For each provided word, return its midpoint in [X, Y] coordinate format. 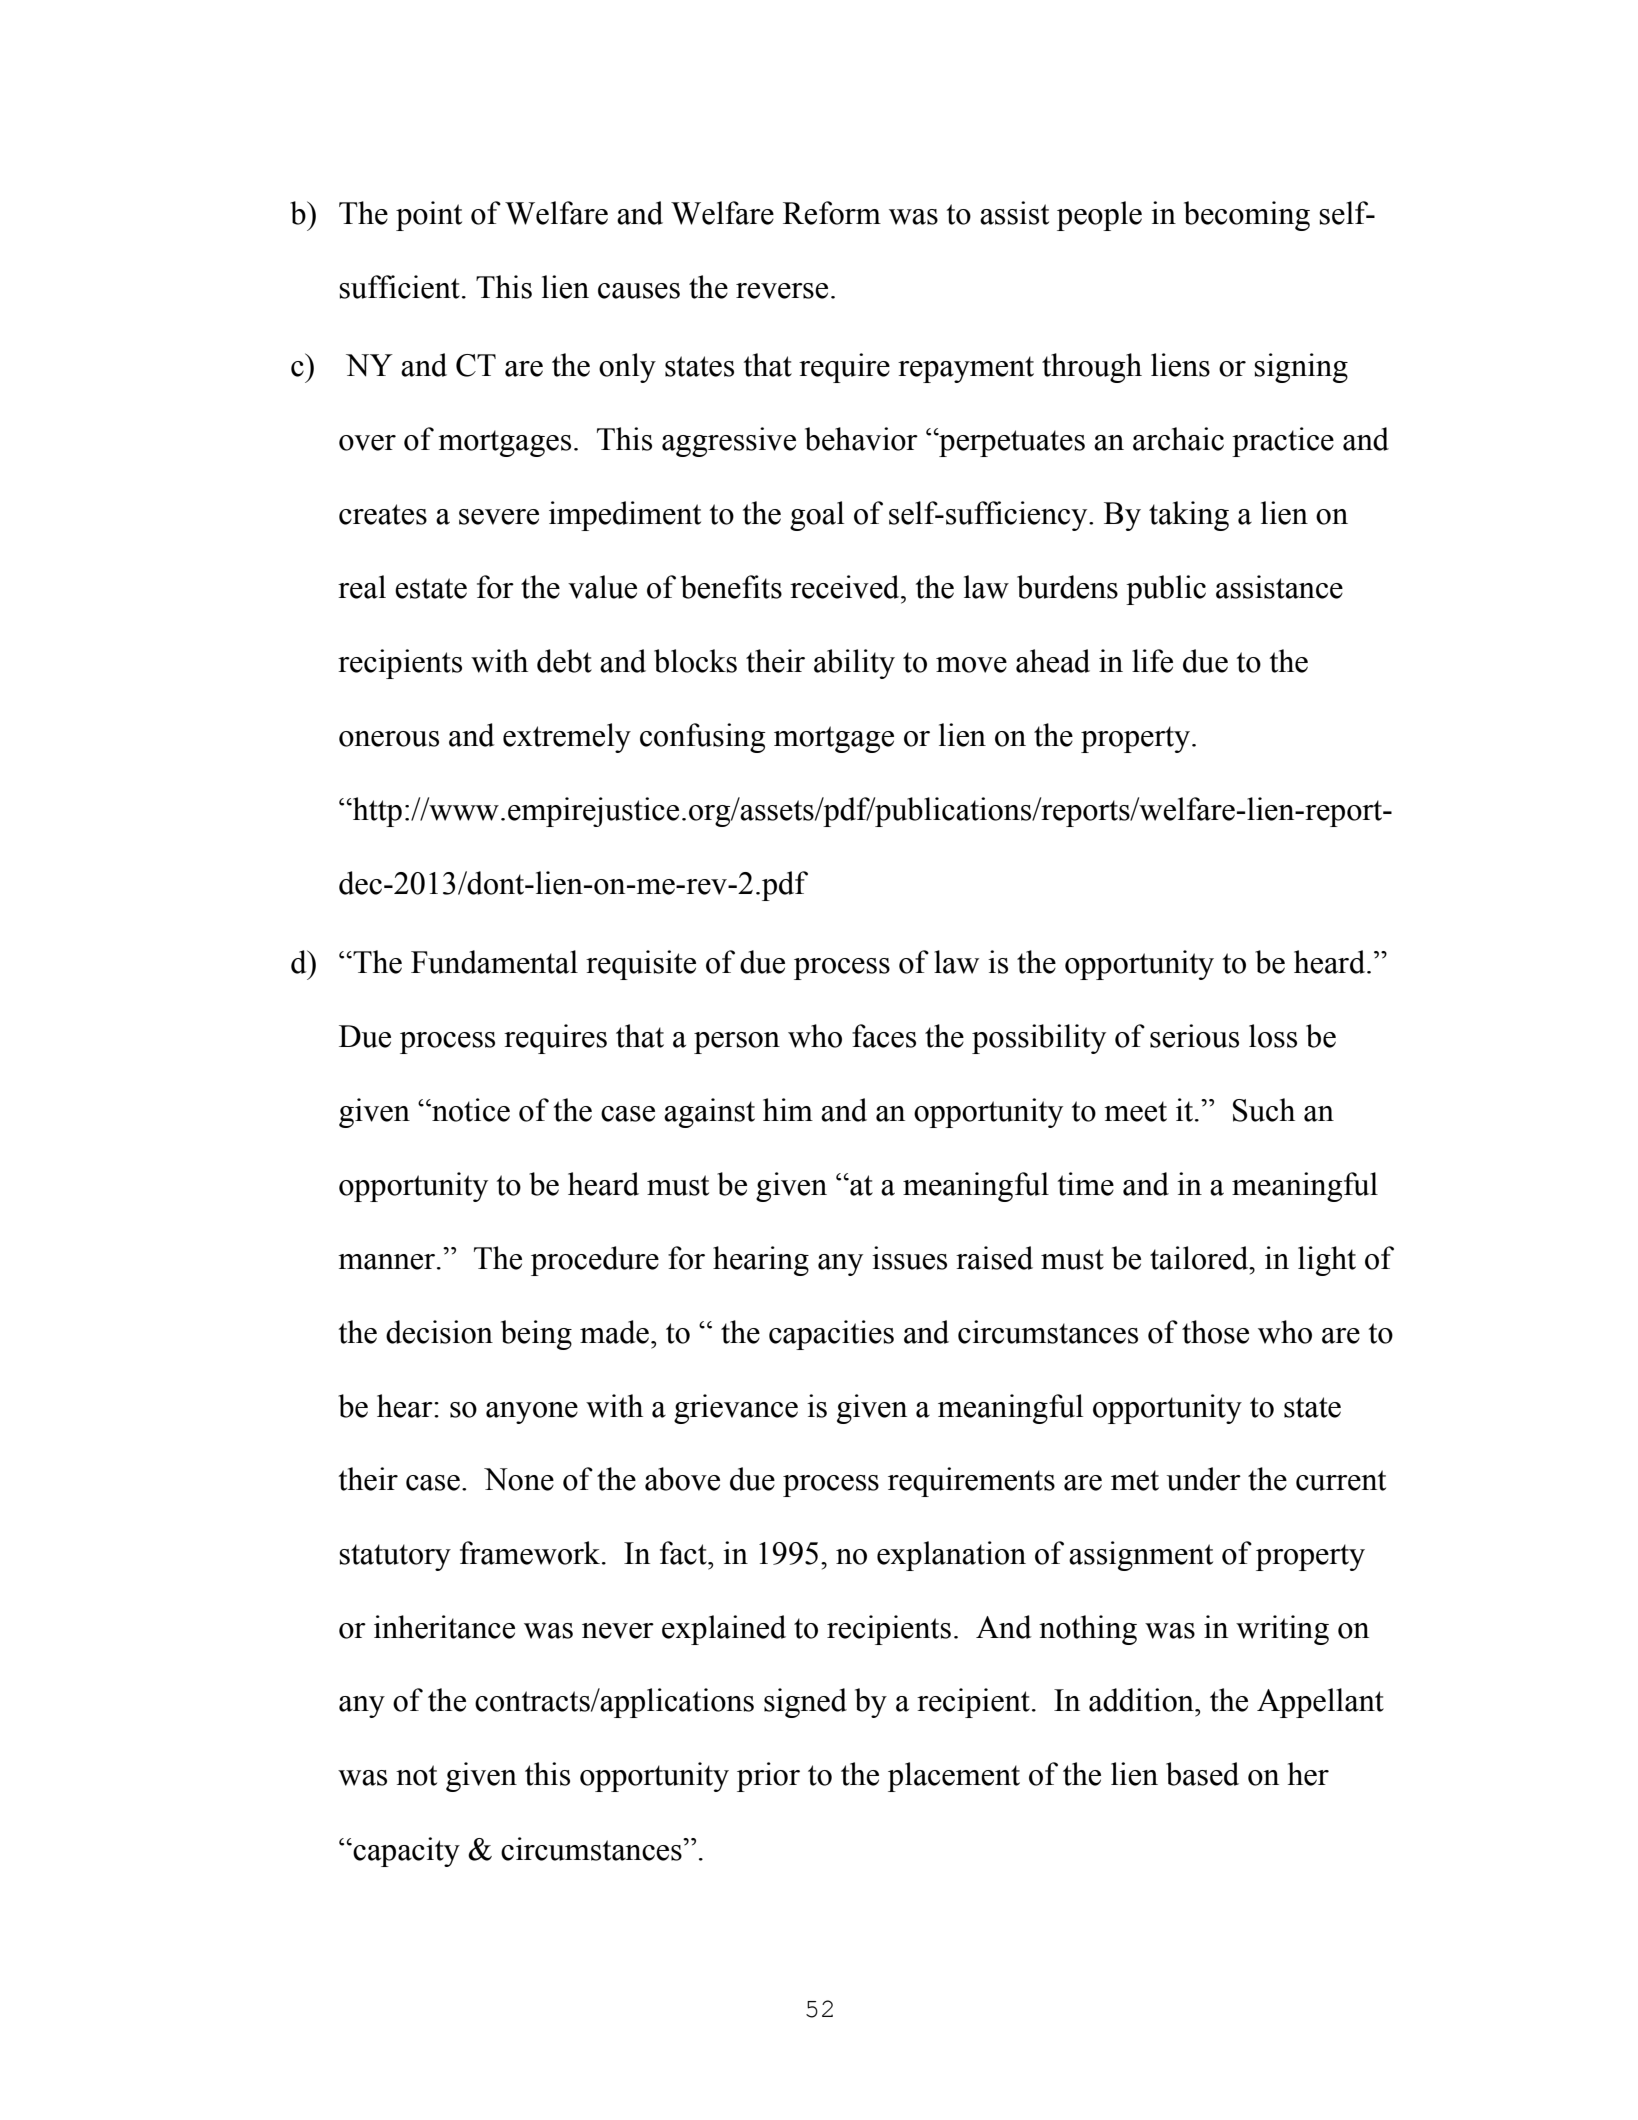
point [429, 216]
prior [768, 1777]
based [1202, 1774]
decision [439, 1332]
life [1152, 661]
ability [854, 664]
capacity [405, 1852]
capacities [831, 1335]
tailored [1200, 1258]
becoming [1247, 216]
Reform [832, 213]
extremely [567, 738]
